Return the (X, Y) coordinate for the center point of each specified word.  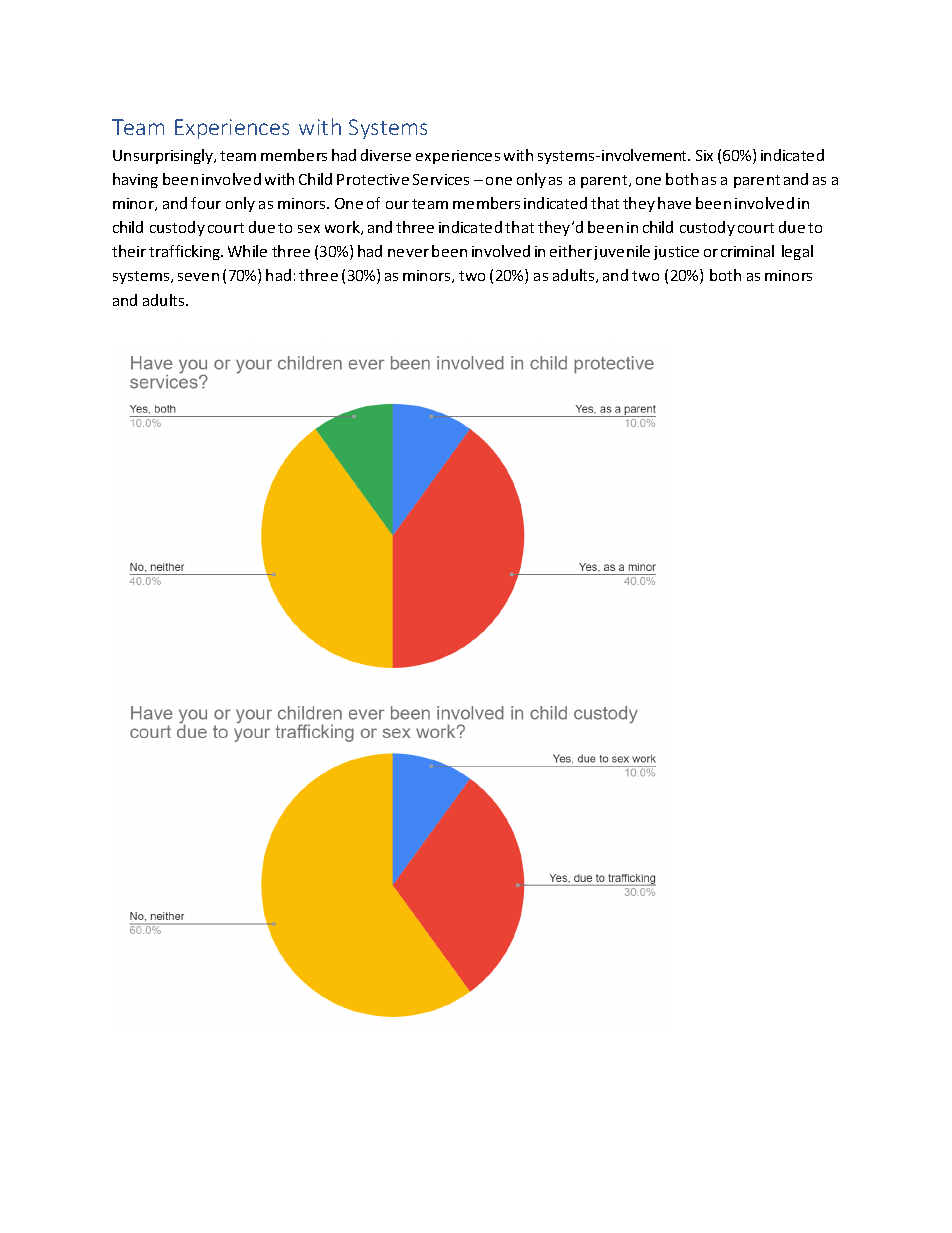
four (206, 203)
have (674, 203)
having (135, 180)
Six (704, 155)
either (571, 251)
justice (676, 253)
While (247, 251)
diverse (386, 155)
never (408, 253)
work (343, 228)
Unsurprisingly (164, 156)
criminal (747, 251)
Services (441, 179)
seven (198, 277)
